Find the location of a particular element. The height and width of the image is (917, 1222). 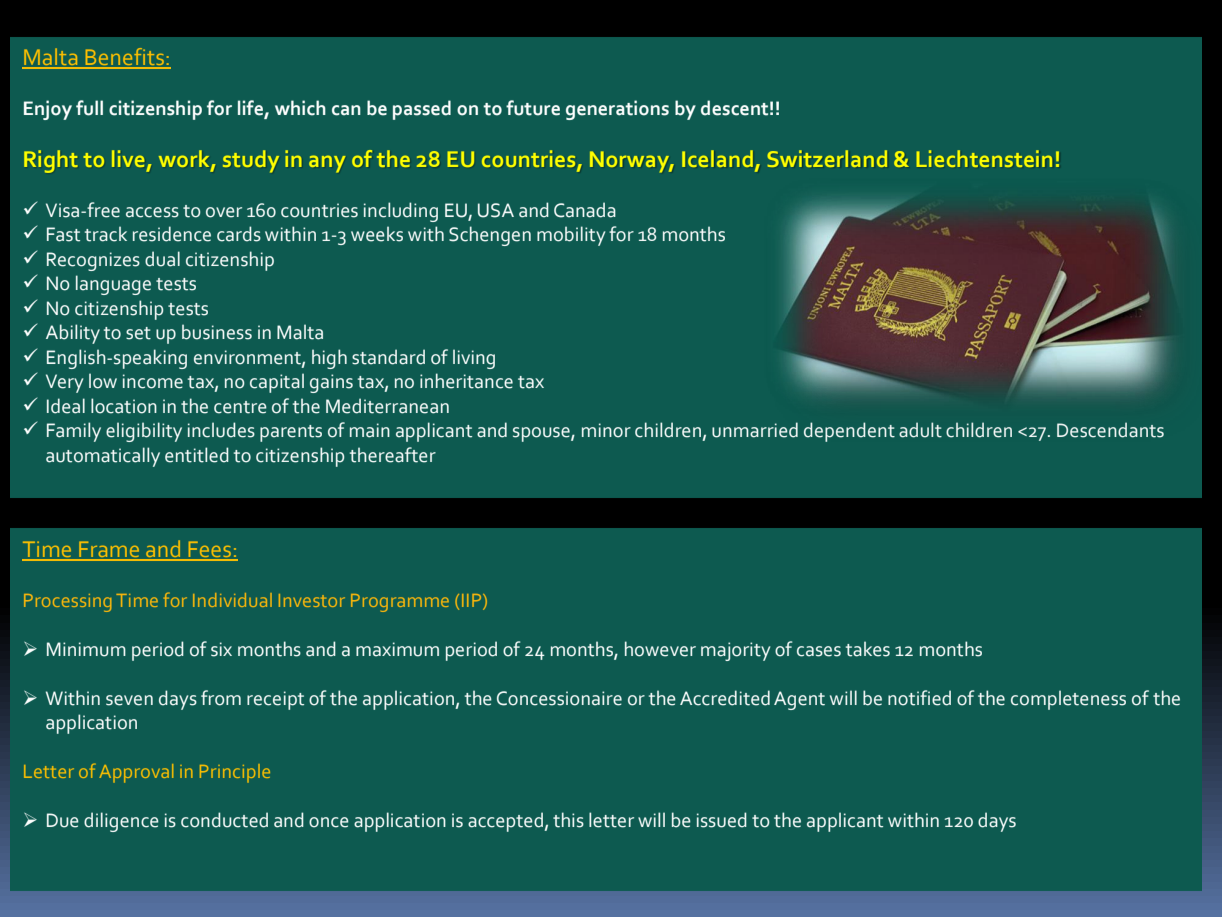

future is located at coordinates (533, 108).
